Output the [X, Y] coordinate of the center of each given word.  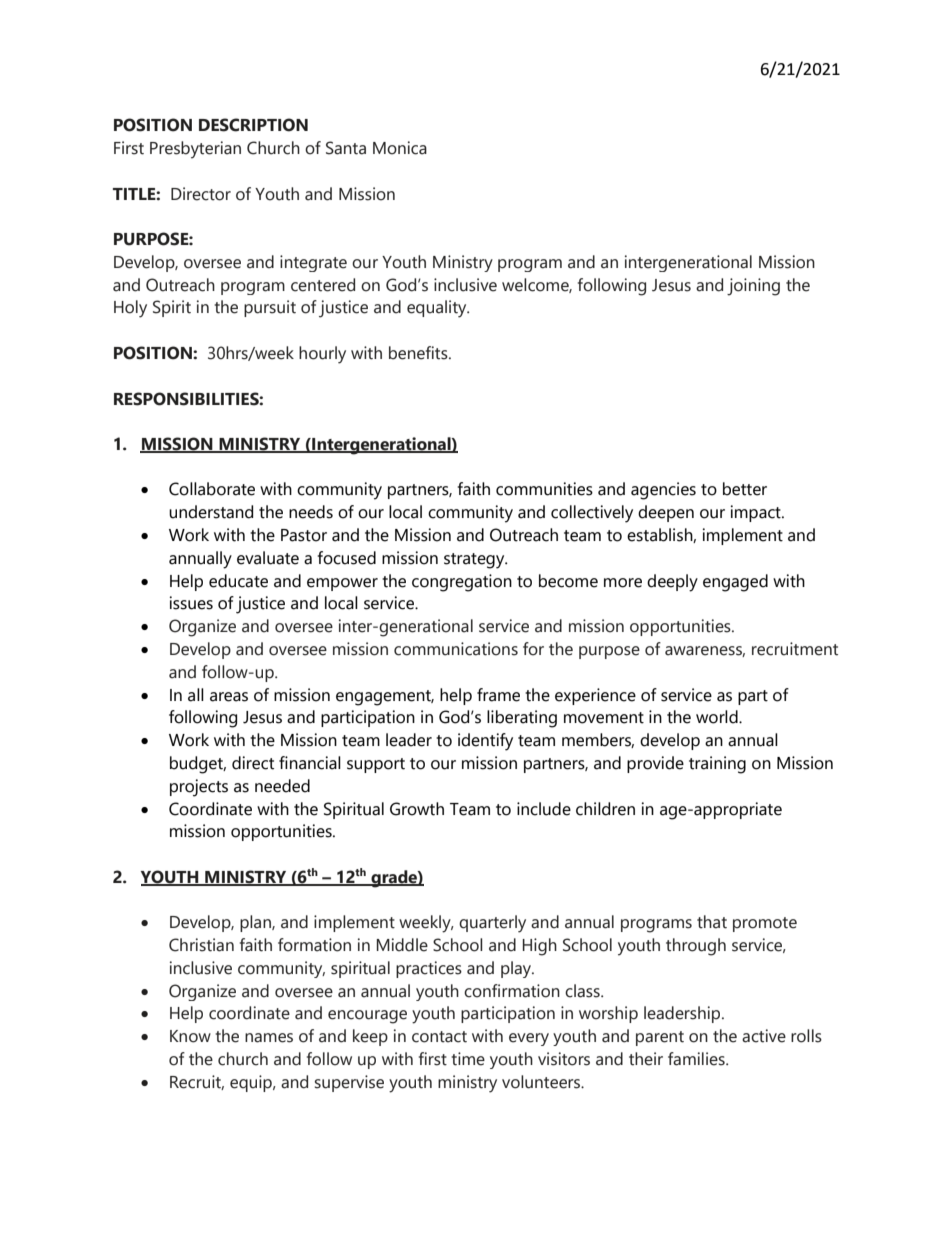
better [745, 489]
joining [753, 287]
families [697, 1059]
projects [199, 788]
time [468, 1059]
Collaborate [212, 489]
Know [190, 1036]
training [717, 765]
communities [544, 489]
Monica [400, 148]
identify [485, 742]
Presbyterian [195, 150]
